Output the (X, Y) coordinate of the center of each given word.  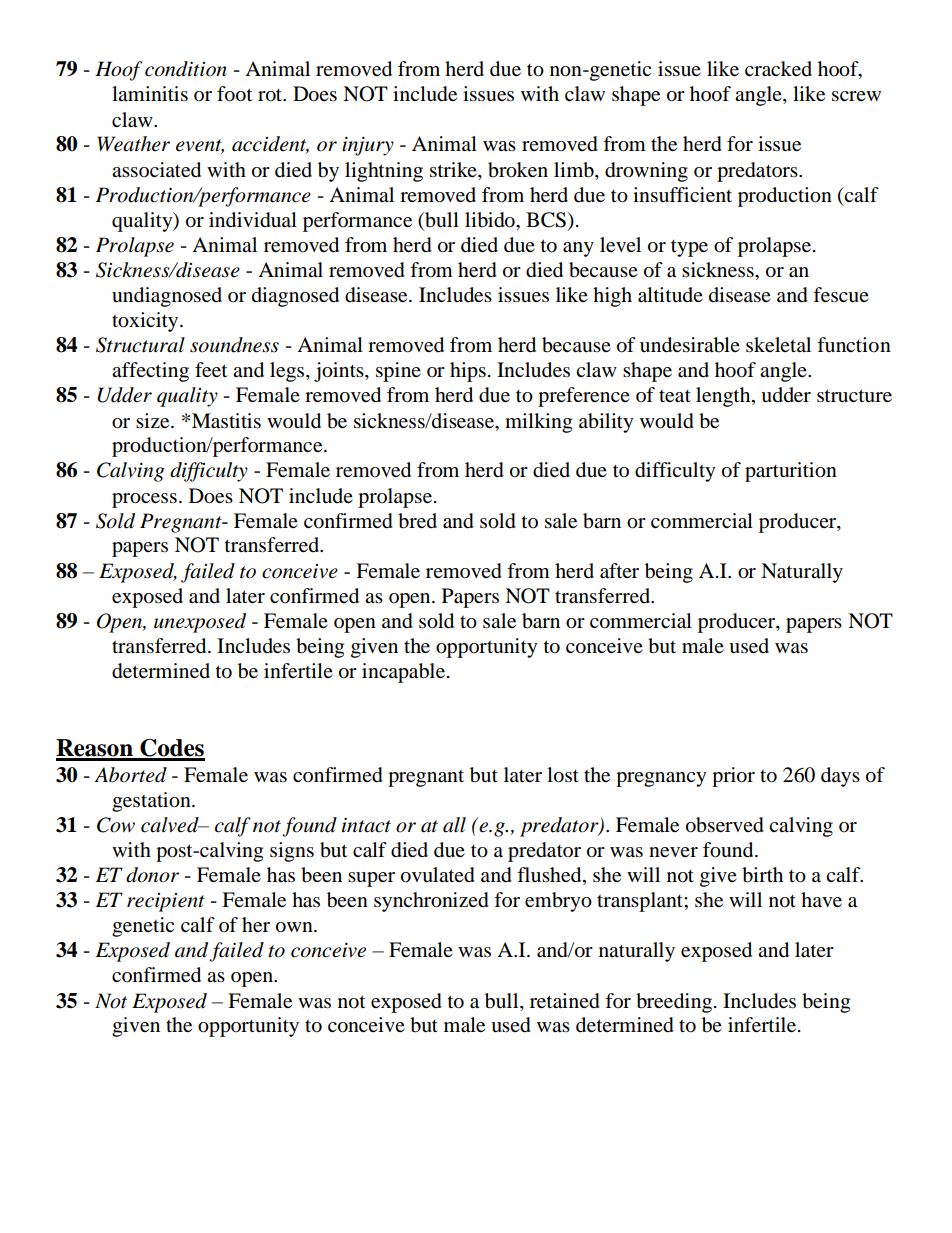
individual (253, 220)
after (619, 571)
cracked (778, 69)
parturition (791, 472)
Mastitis (226, 421)
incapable (403, 673)
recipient (166, 902)
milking (538, 423)
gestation (152, 802)
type (689, 248)
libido (491, 220)
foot (234, 94)
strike (454, 170)
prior (733, 777)
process (144, 500)
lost (563, 775)
